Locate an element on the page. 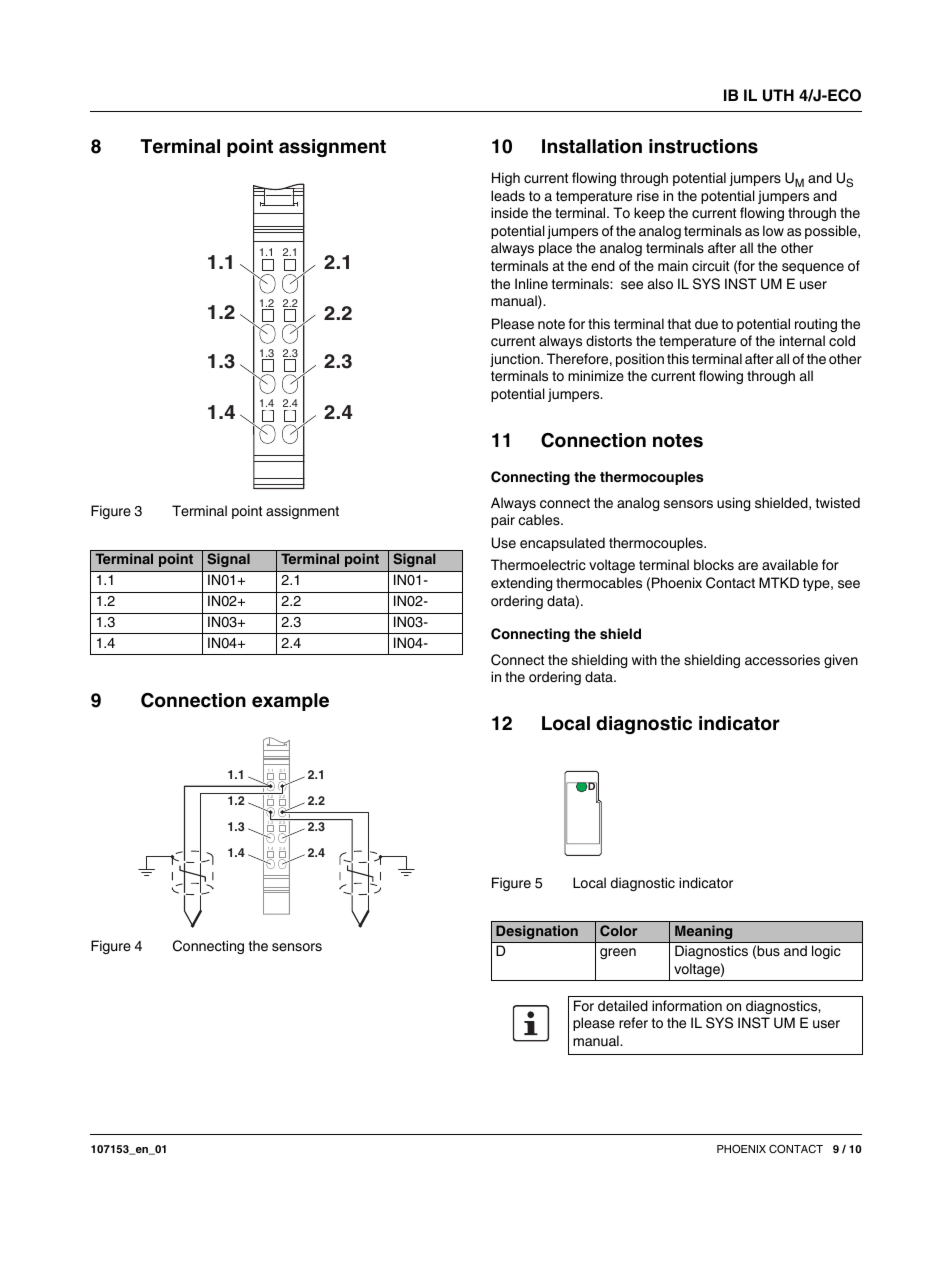 The width and height of the page is (952, 1266). leads is located at coordinates (508, 196).
